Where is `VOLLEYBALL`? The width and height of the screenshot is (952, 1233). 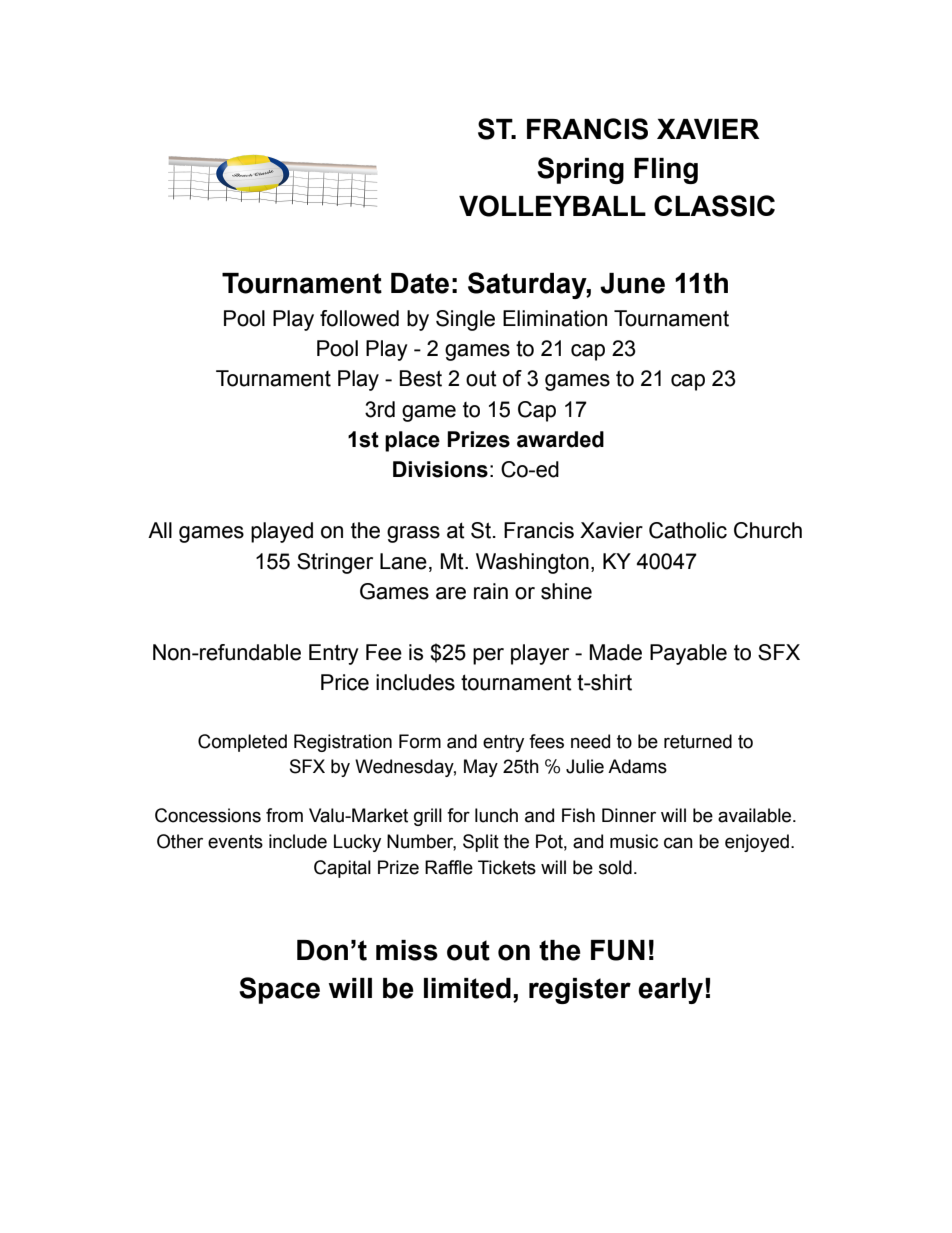
VOLLEYBALL is located at coordinates (552, 206).
